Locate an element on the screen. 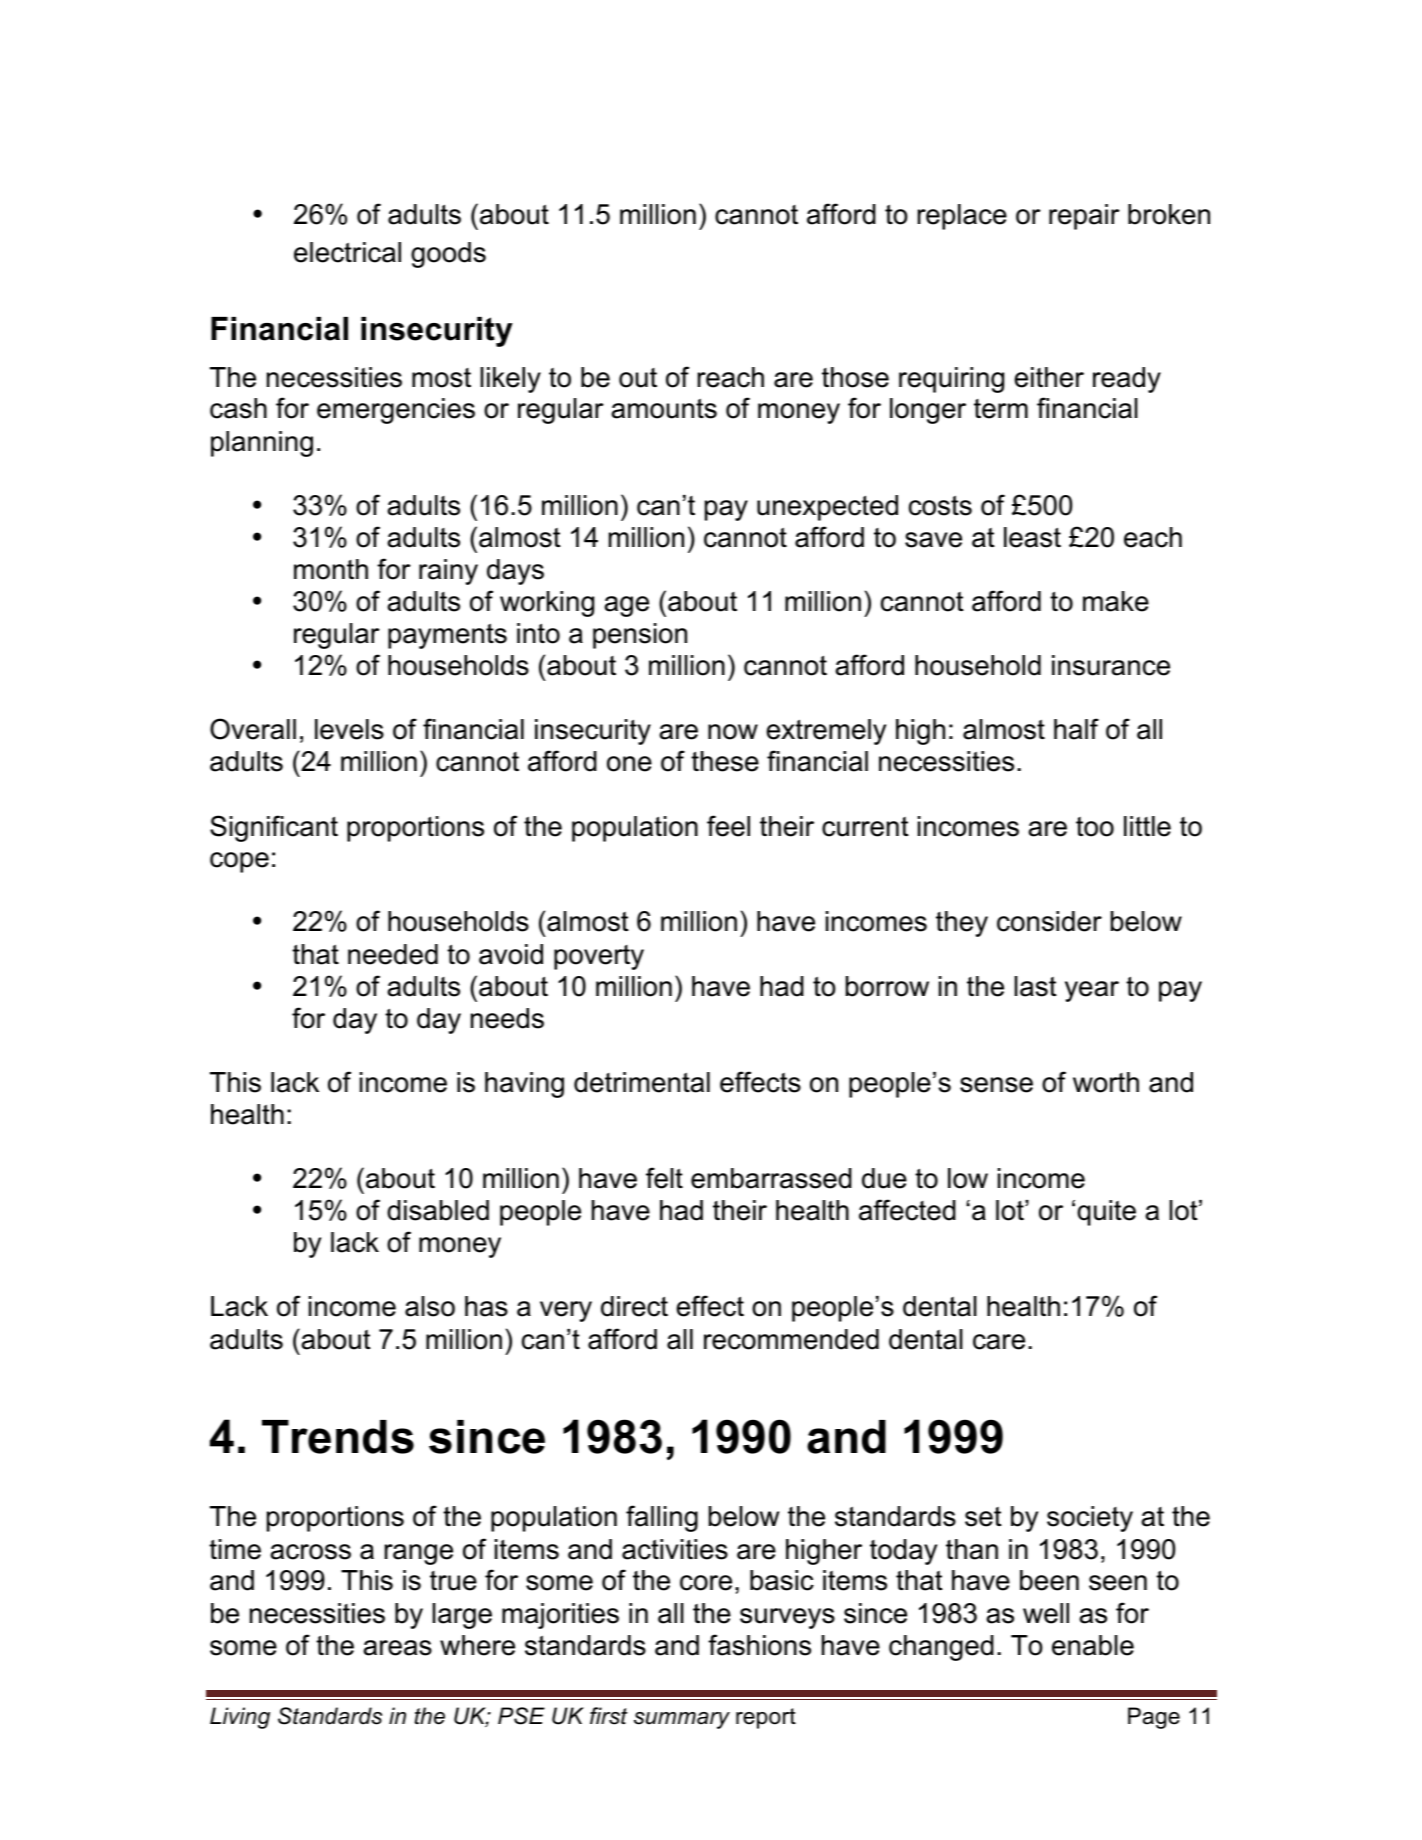 The height and width of the screenshot is (1840, 1422). disabled is located at coordinates (438, 1210).
